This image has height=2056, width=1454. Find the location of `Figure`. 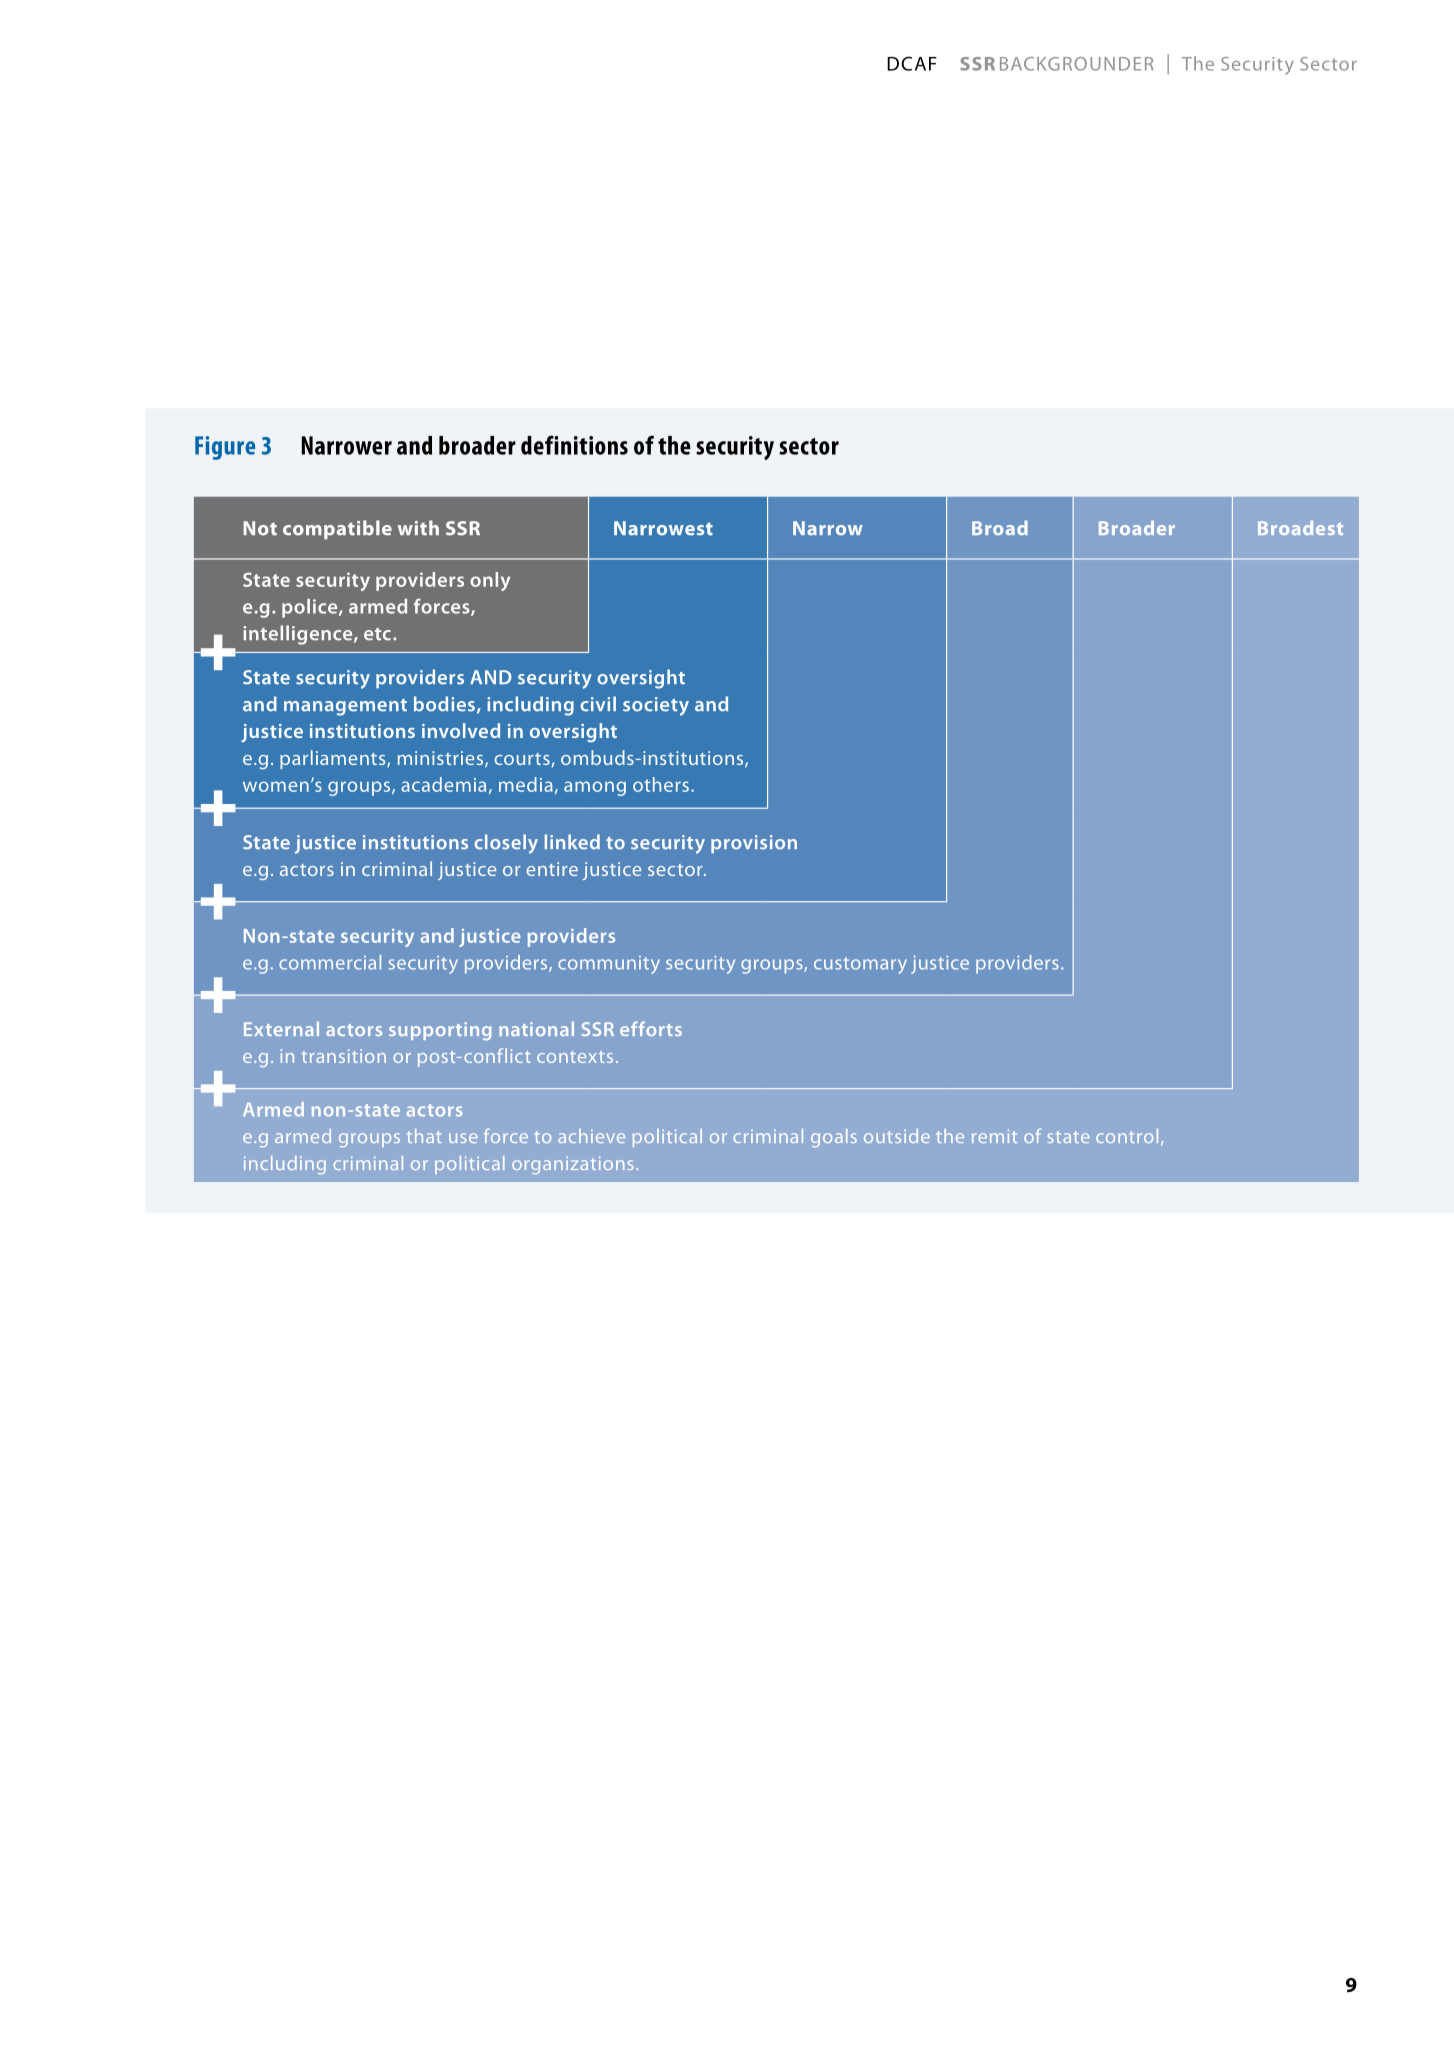

Figure is located at coordinates (225, 448).
